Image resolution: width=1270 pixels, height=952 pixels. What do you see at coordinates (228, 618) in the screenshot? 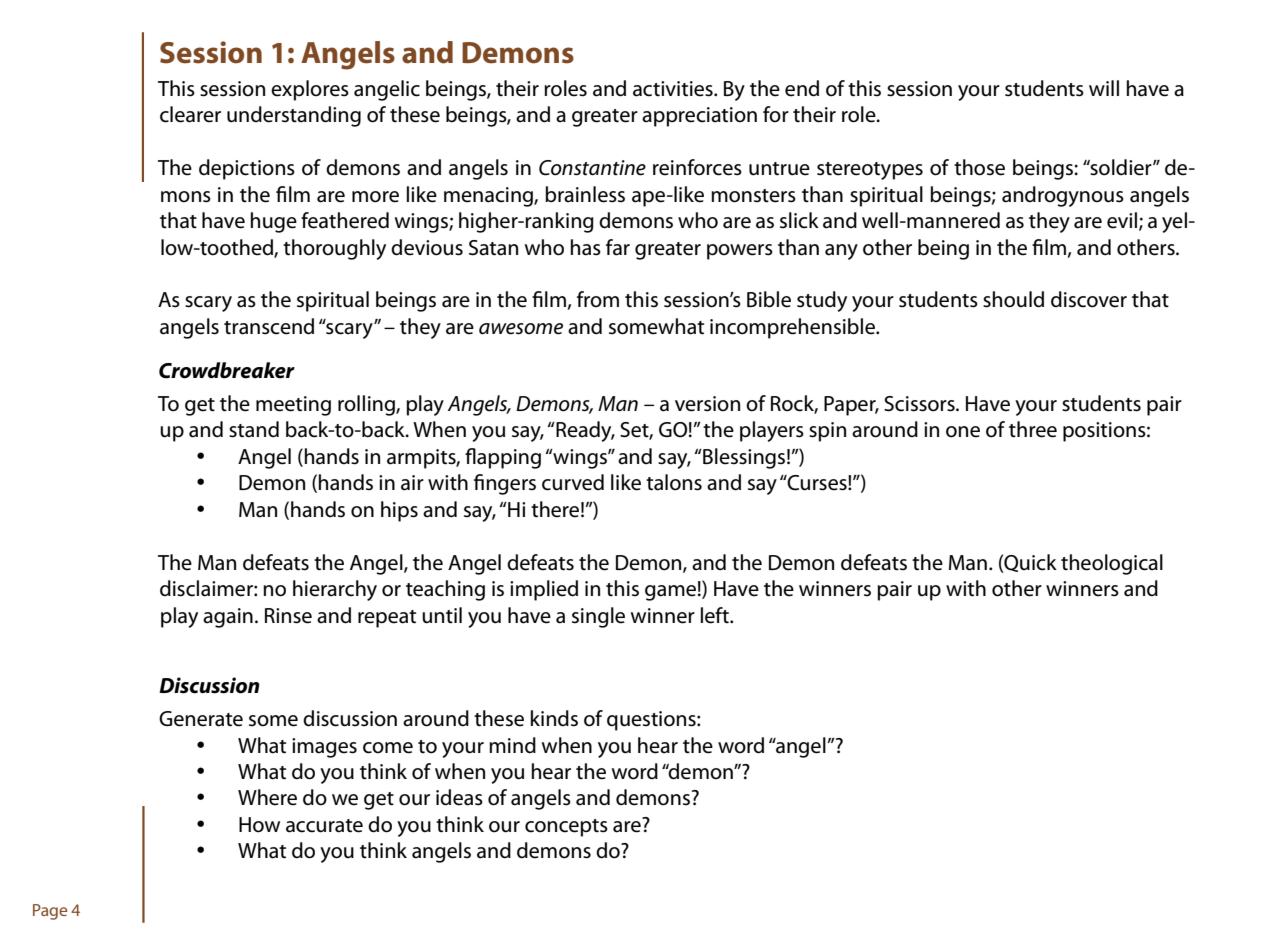
I see `again` at bounding box center [228, 618].
